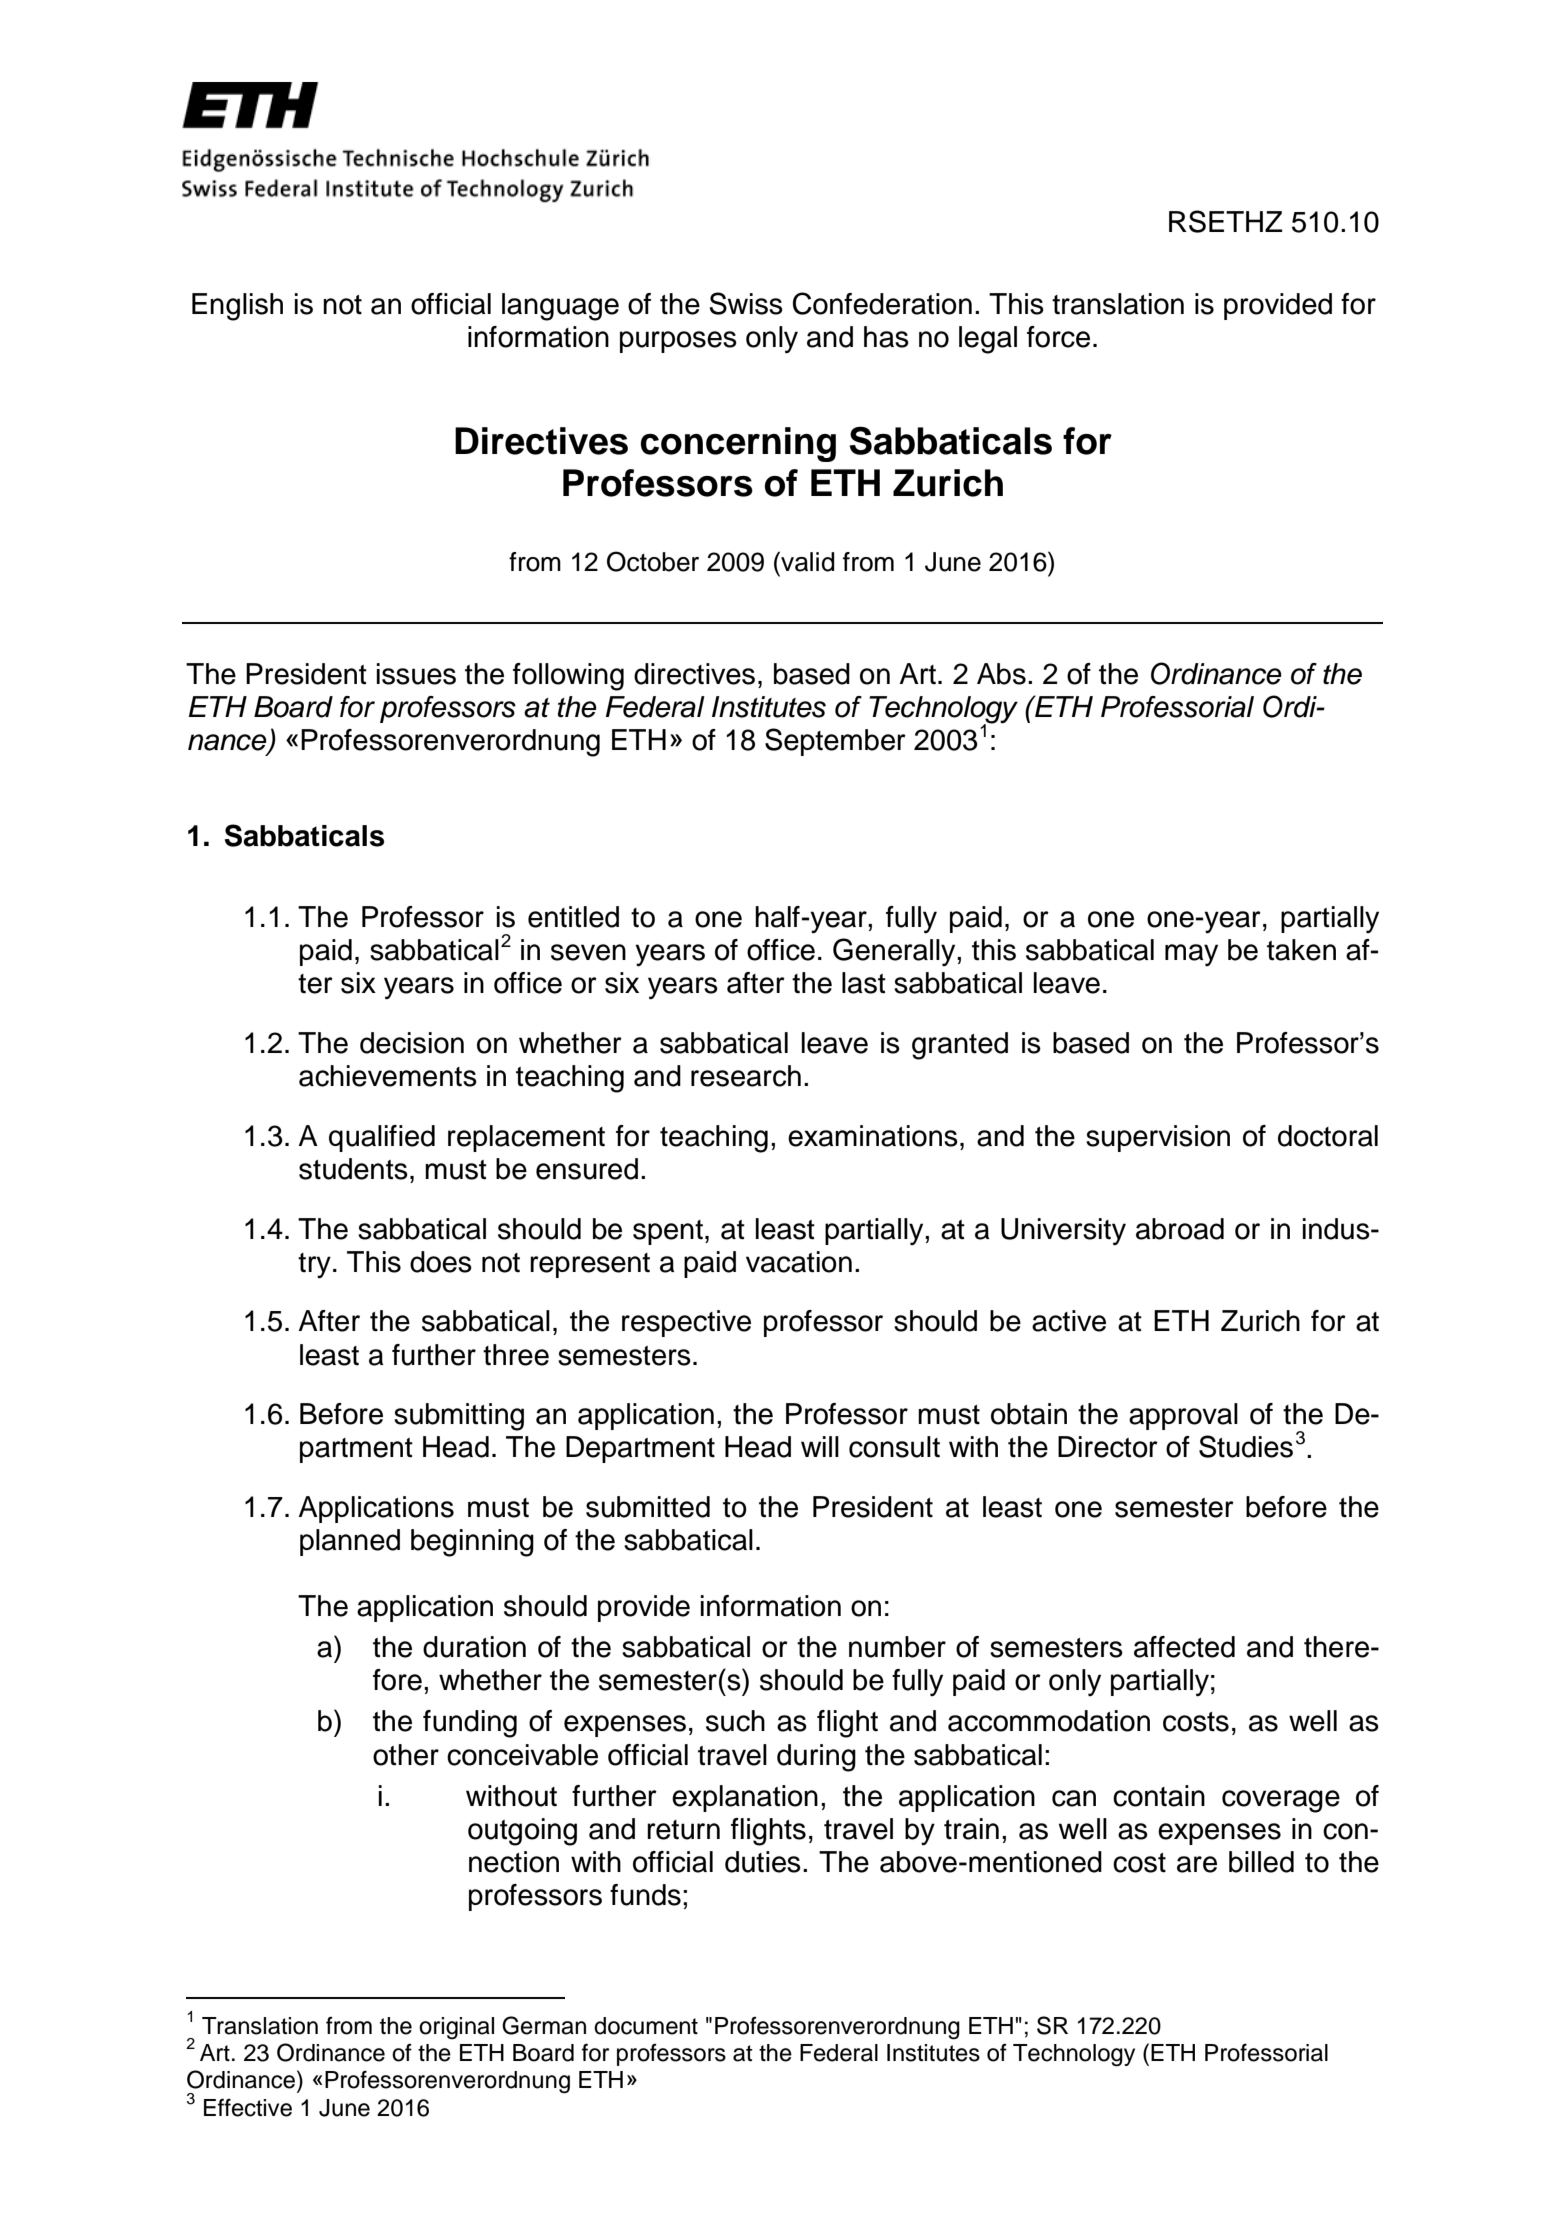 Image resolution: width=1566 pixels, height=2214 pixels. I want to click on vacation, so click(799, 1262).
